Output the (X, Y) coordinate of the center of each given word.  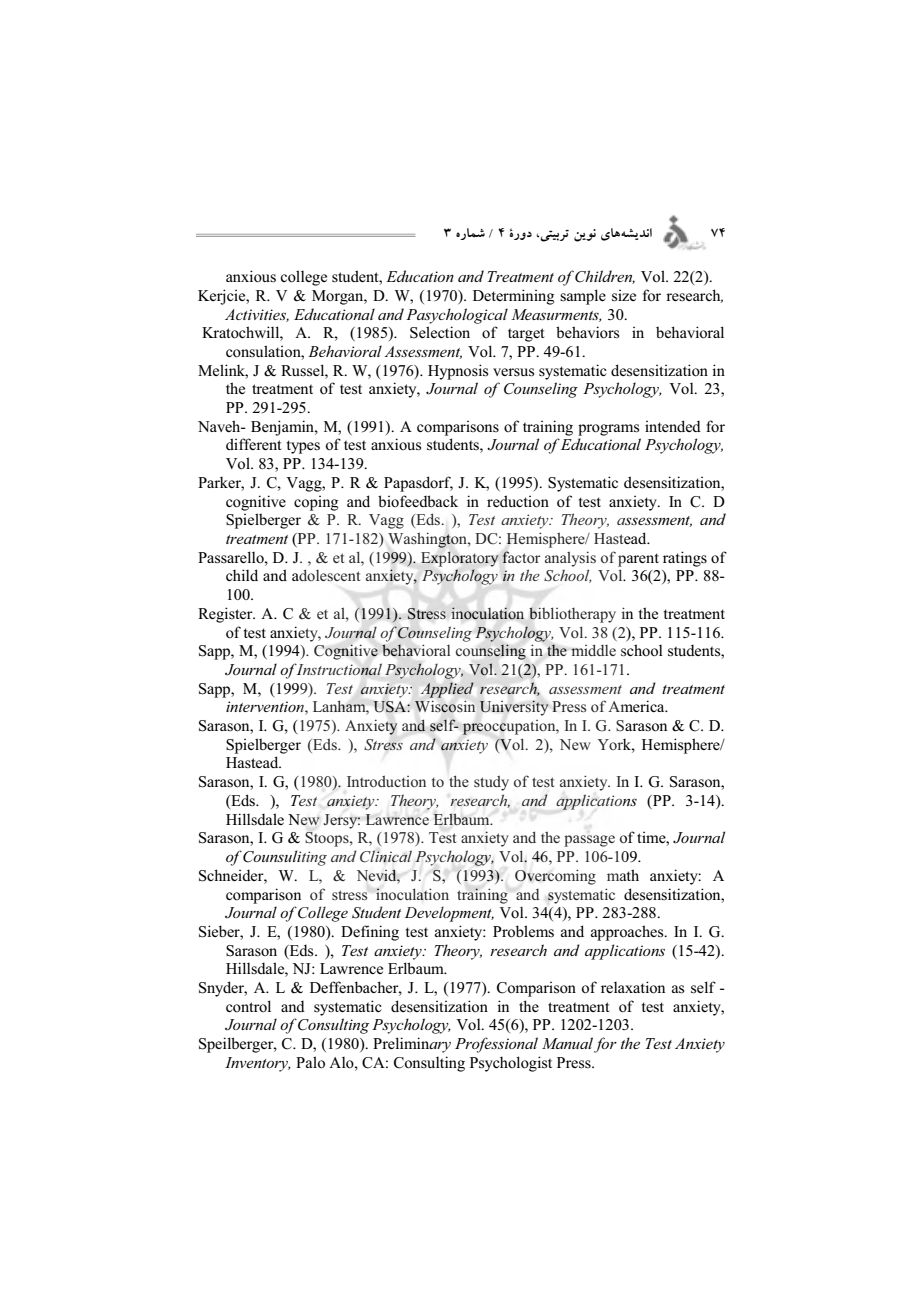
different (253, 444)
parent (638, 560)
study (491, 783)
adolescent (326, 575)
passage (589, 841)
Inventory (258, 1064)
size (624, 296)
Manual (567, 1043)
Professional (496, 1045)
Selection (440, 332)
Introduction (386, 781)
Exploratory (460, 559)
